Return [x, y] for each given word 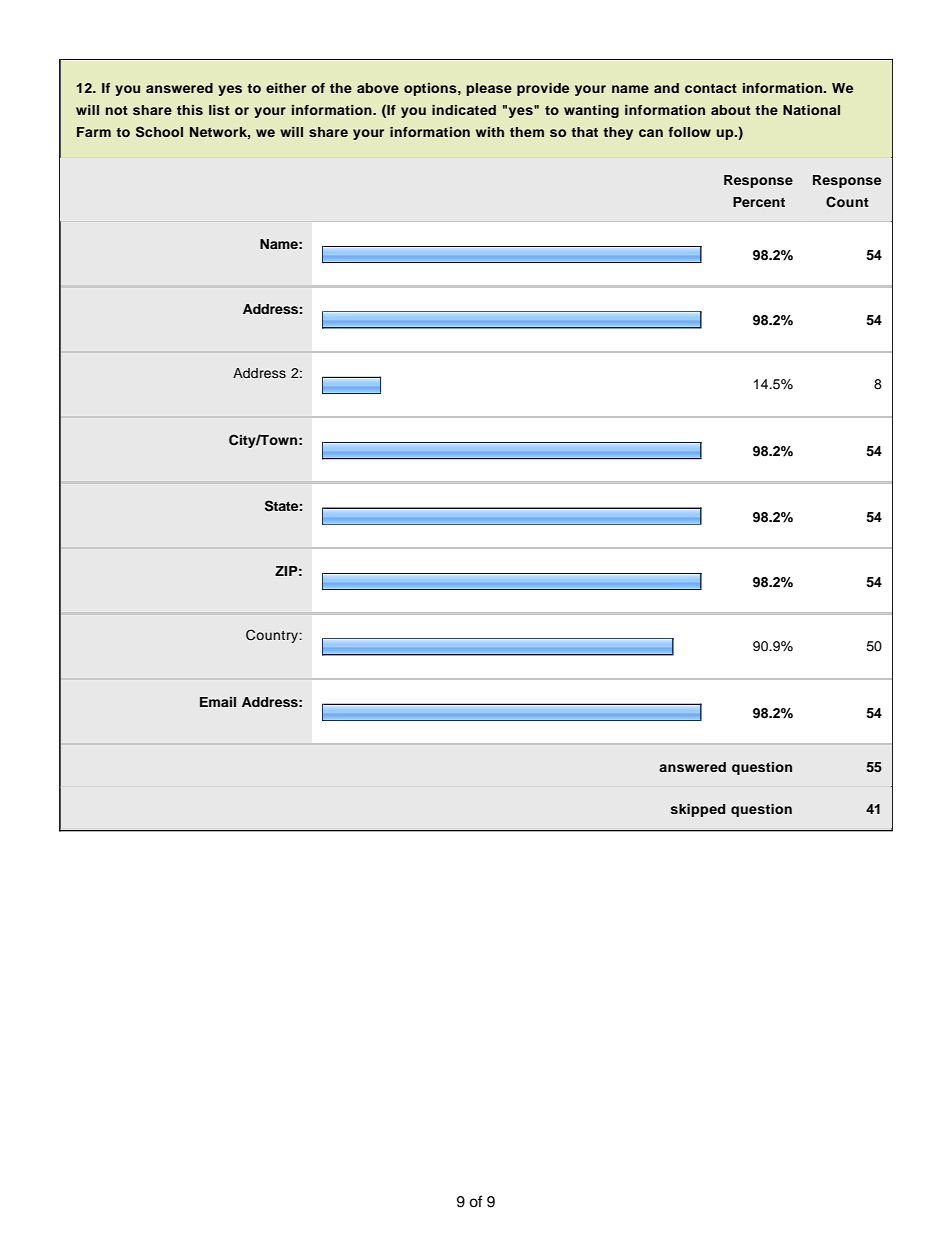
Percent [759, 202]
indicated [464, 110]
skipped [698, 810]
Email [218, 702]
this [190, 110]
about [731, 110]
